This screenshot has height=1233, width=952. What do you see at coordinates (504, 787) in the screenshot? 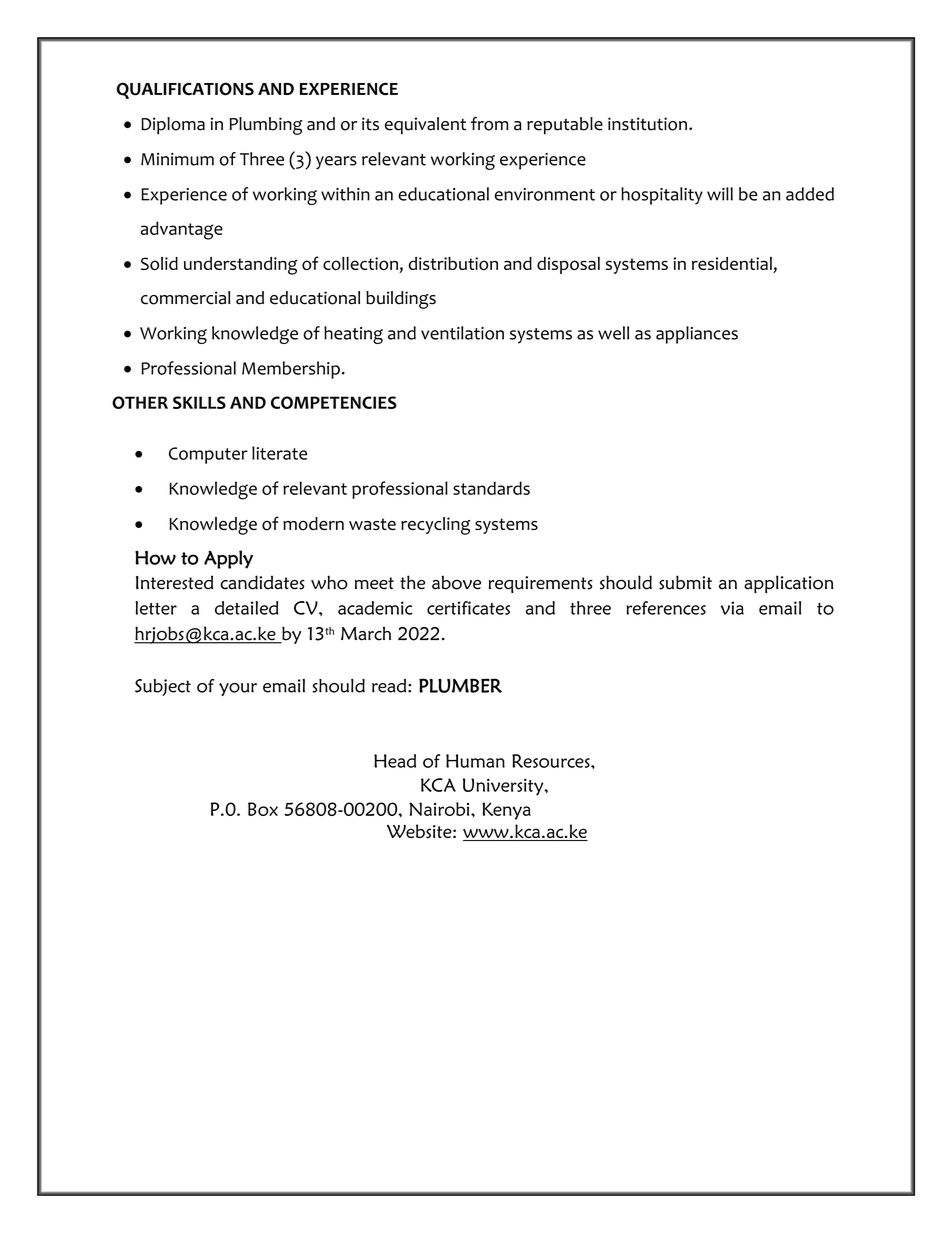
I see `University` at bounding box center [504, 787].
